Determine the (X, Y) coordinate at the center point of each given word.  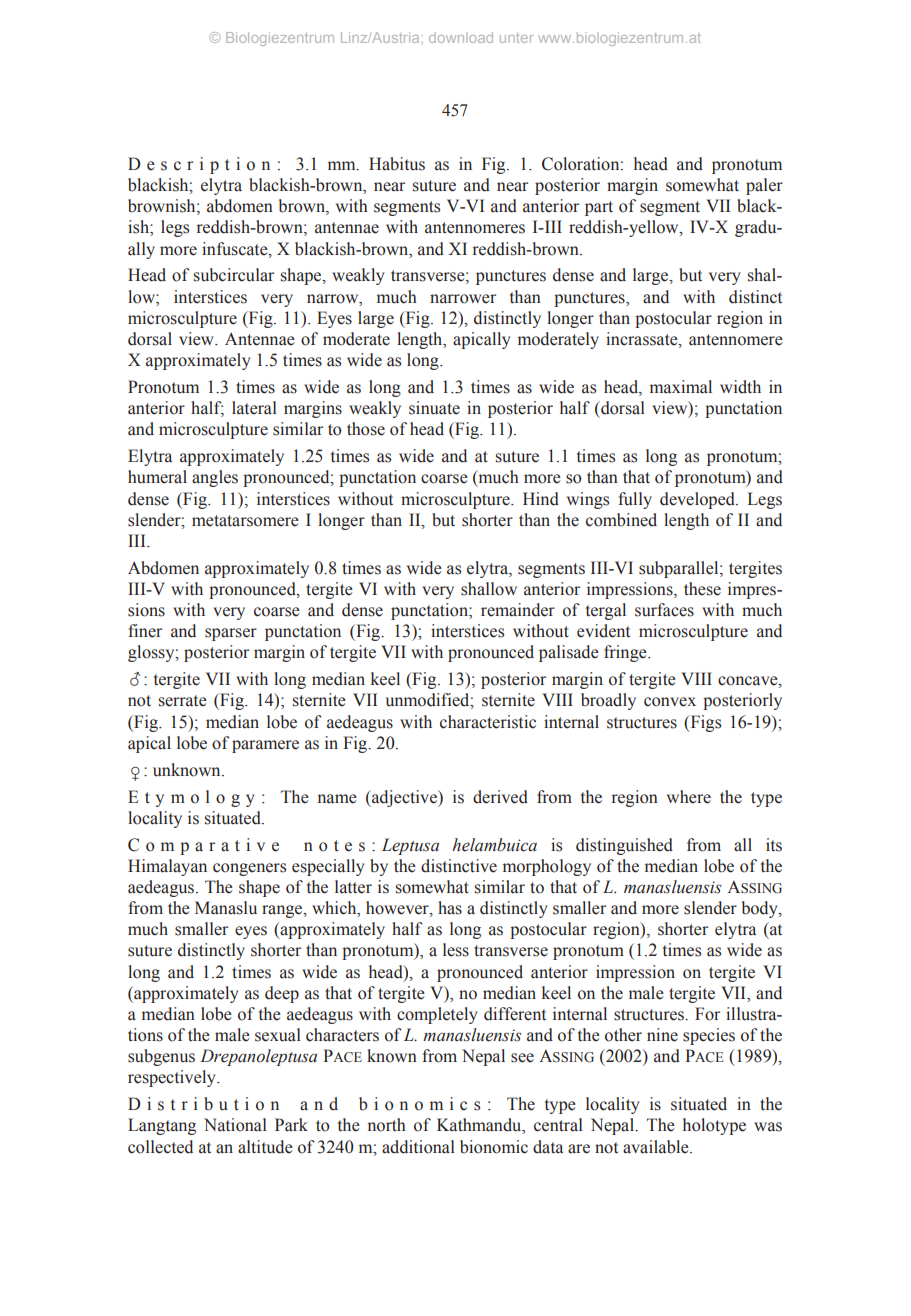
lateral (254, 408)
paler (764, 186)
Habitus (397, 164)
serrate (183, 701)
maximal (681, 387)
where (689, 797)
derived (500, 797)
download (461, 37)
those (366, 429)
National (235, 1125)
